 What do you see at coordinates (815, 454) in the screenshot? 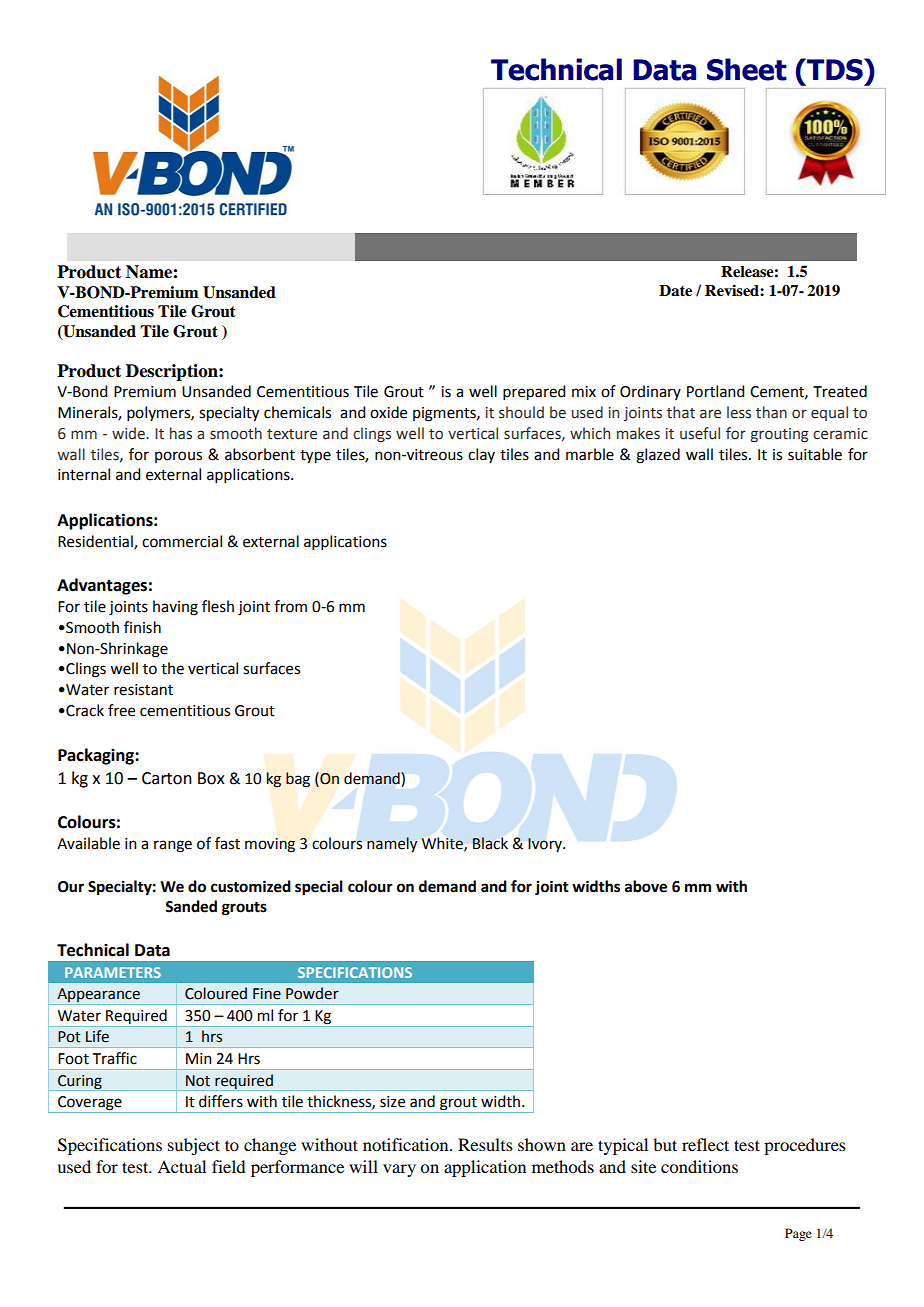
I see `suitable` at bounding box center [815, 454].
